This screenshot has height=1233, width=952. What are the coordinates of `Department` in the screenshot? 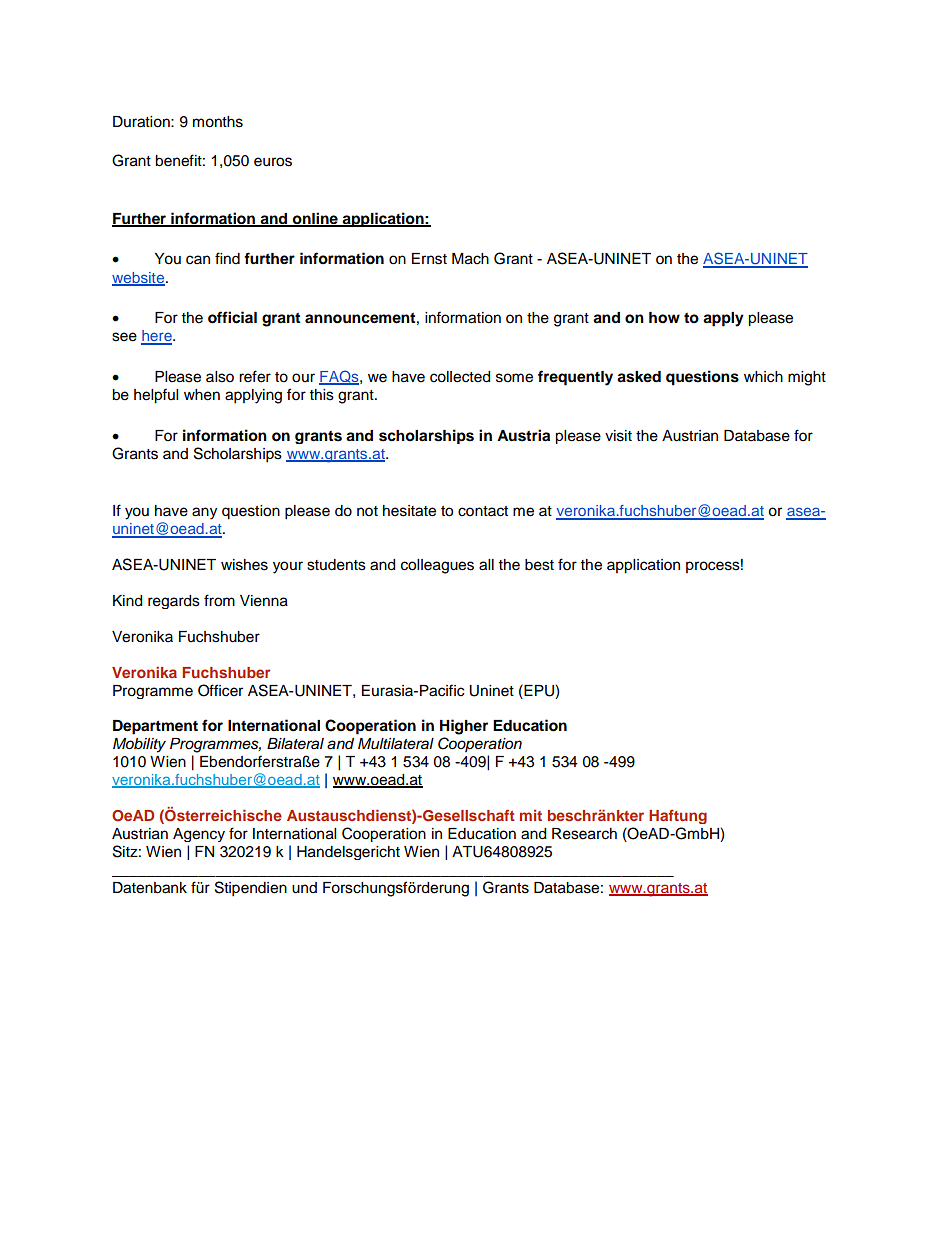 It's located at (155, 727).
